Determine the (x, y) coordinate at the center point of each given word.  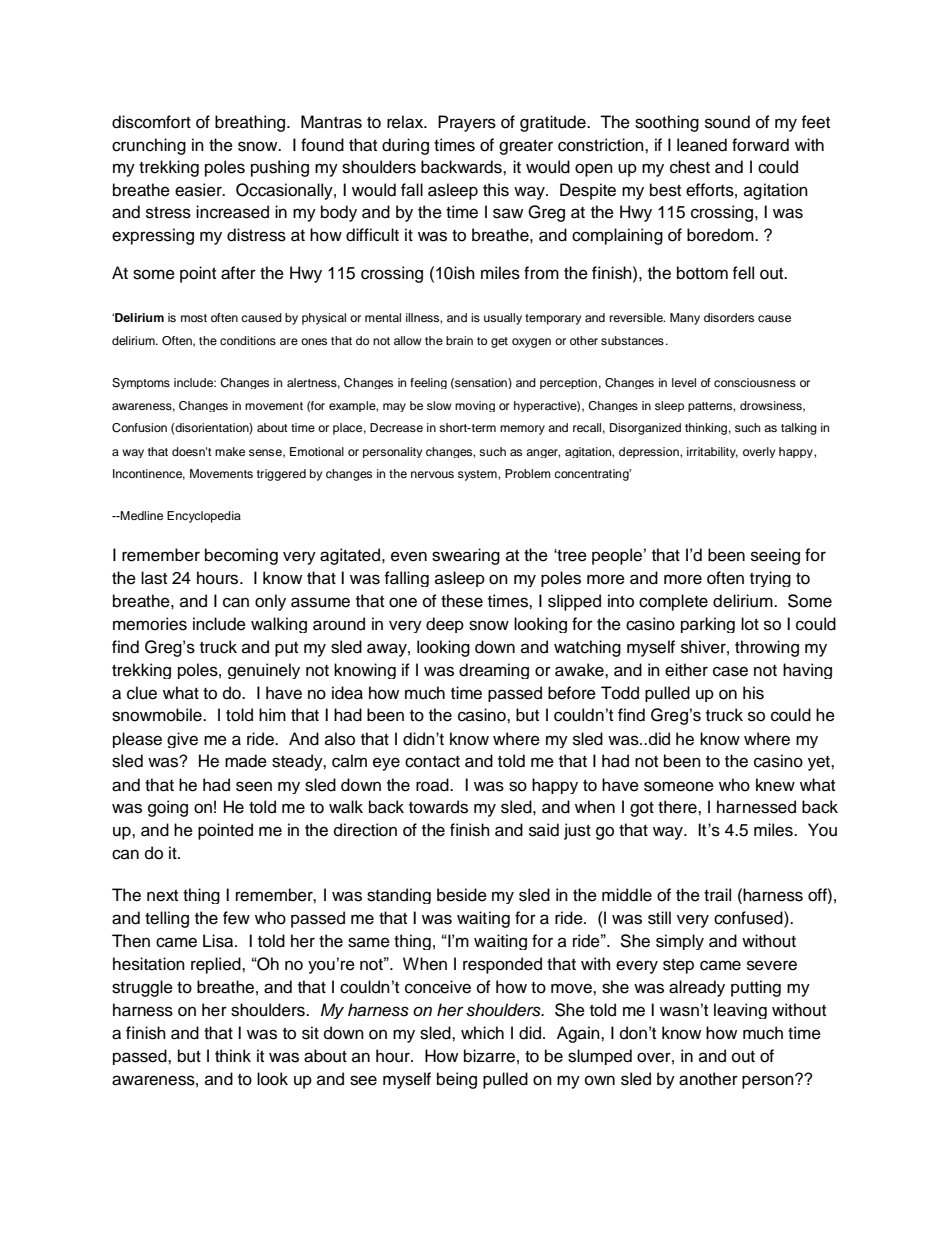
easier (199, 190)
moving (475, 406)
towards (438, 807)
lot (750, 624)
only (270, 602)
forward (760, 145)
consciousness (755, 382)
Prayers (467, 123)
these (462, 601)
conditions (248, 340)
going (168, 808)
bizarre (489, 1056)
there (678, 807)
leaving (740, 1011)
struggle (142, 988)
